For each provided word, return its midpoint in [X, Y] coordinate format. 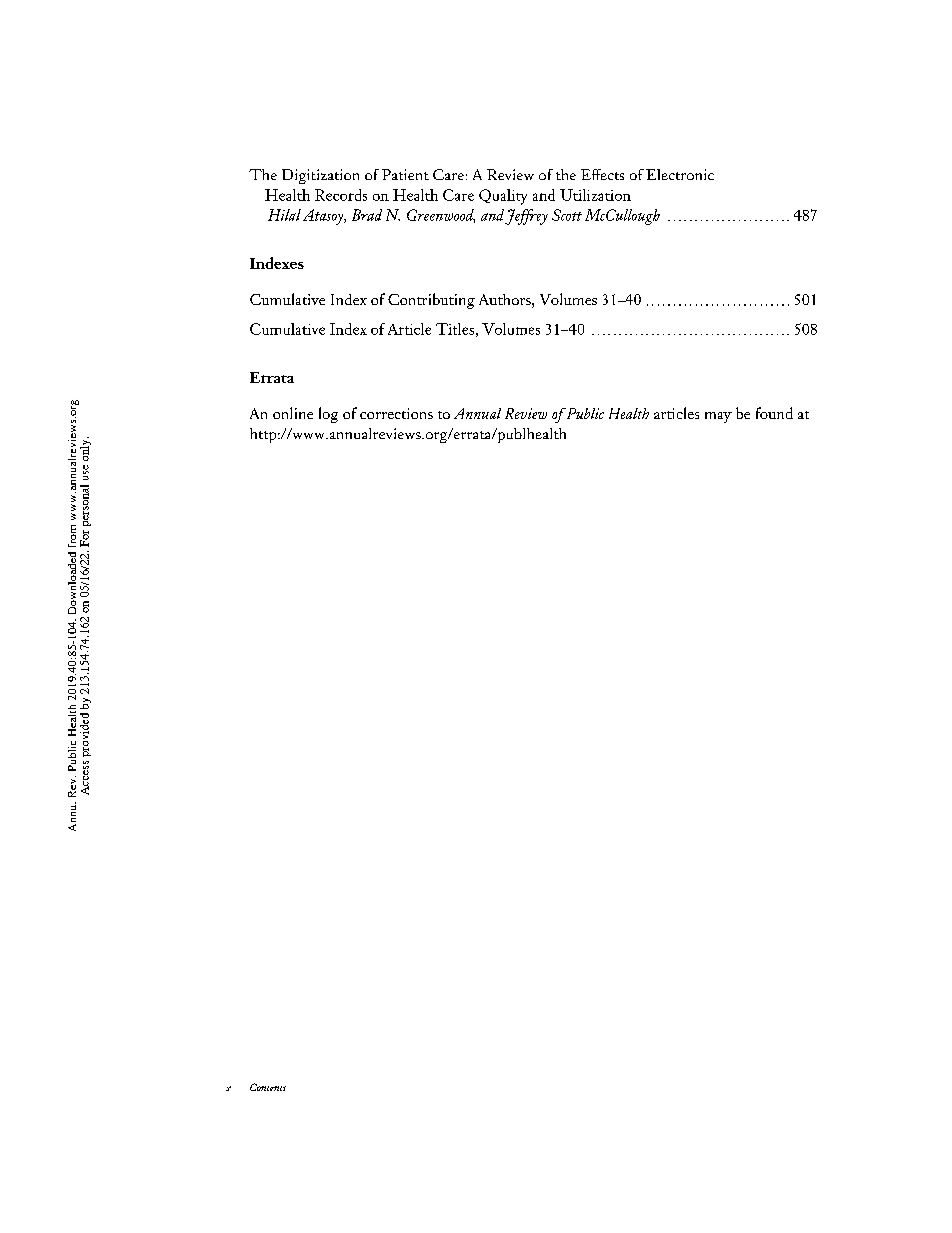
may [718, 417]
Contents [268, 1087]
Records [341, 195]
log [328, 415]
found [774, 413]
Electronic [680, 174]
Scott [567, 215]
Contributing [431, 301]
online [293, 413]
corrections [396, 413]
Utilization [595, 195]
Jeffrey [526, 217]
